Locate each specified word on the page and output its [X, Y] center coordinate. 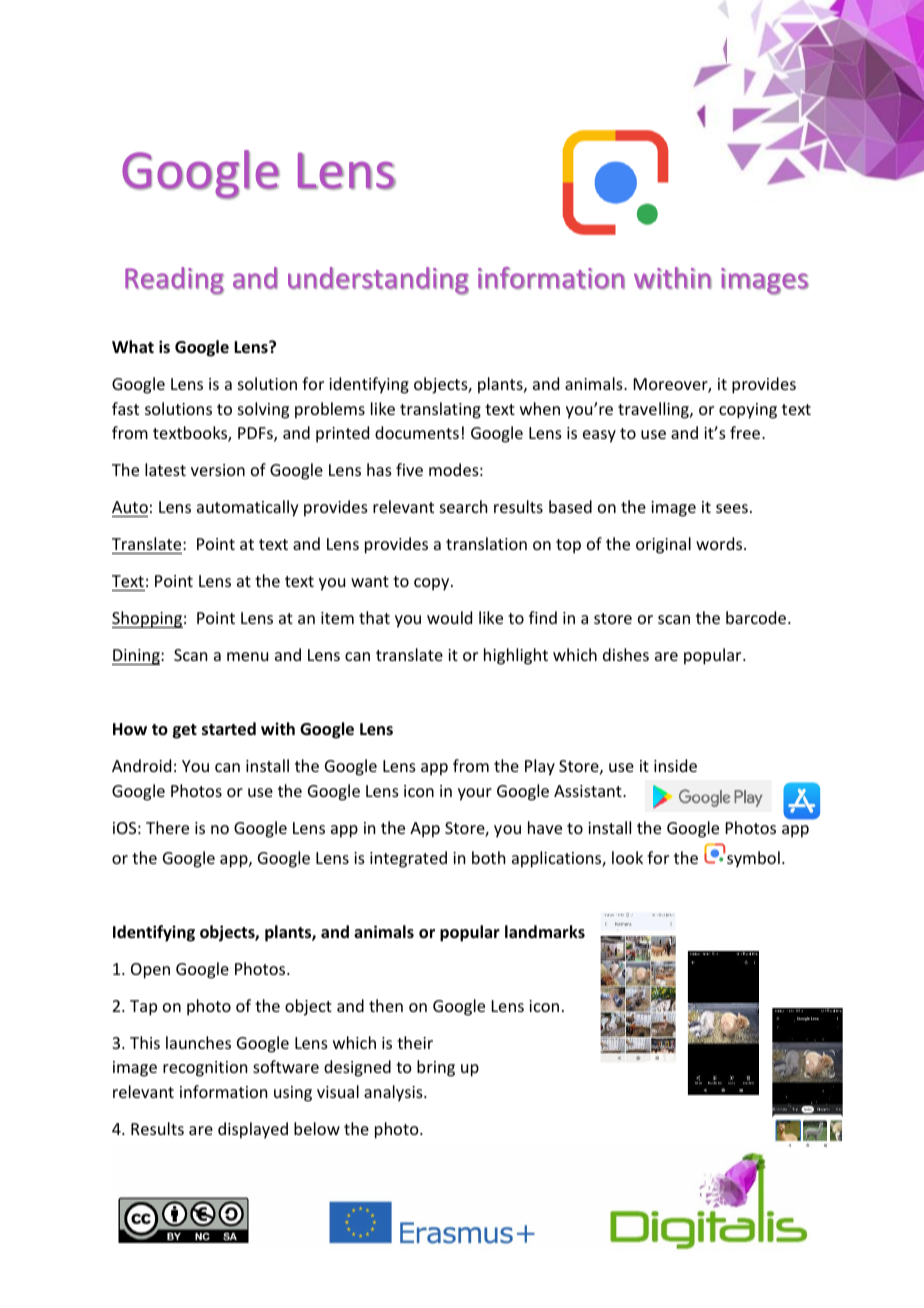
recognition [205, 1069]
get [185, 731]
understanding [378, 281]
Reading [174, 281]
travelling [654, 410]
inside [675, 765]
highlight [516, 656]
